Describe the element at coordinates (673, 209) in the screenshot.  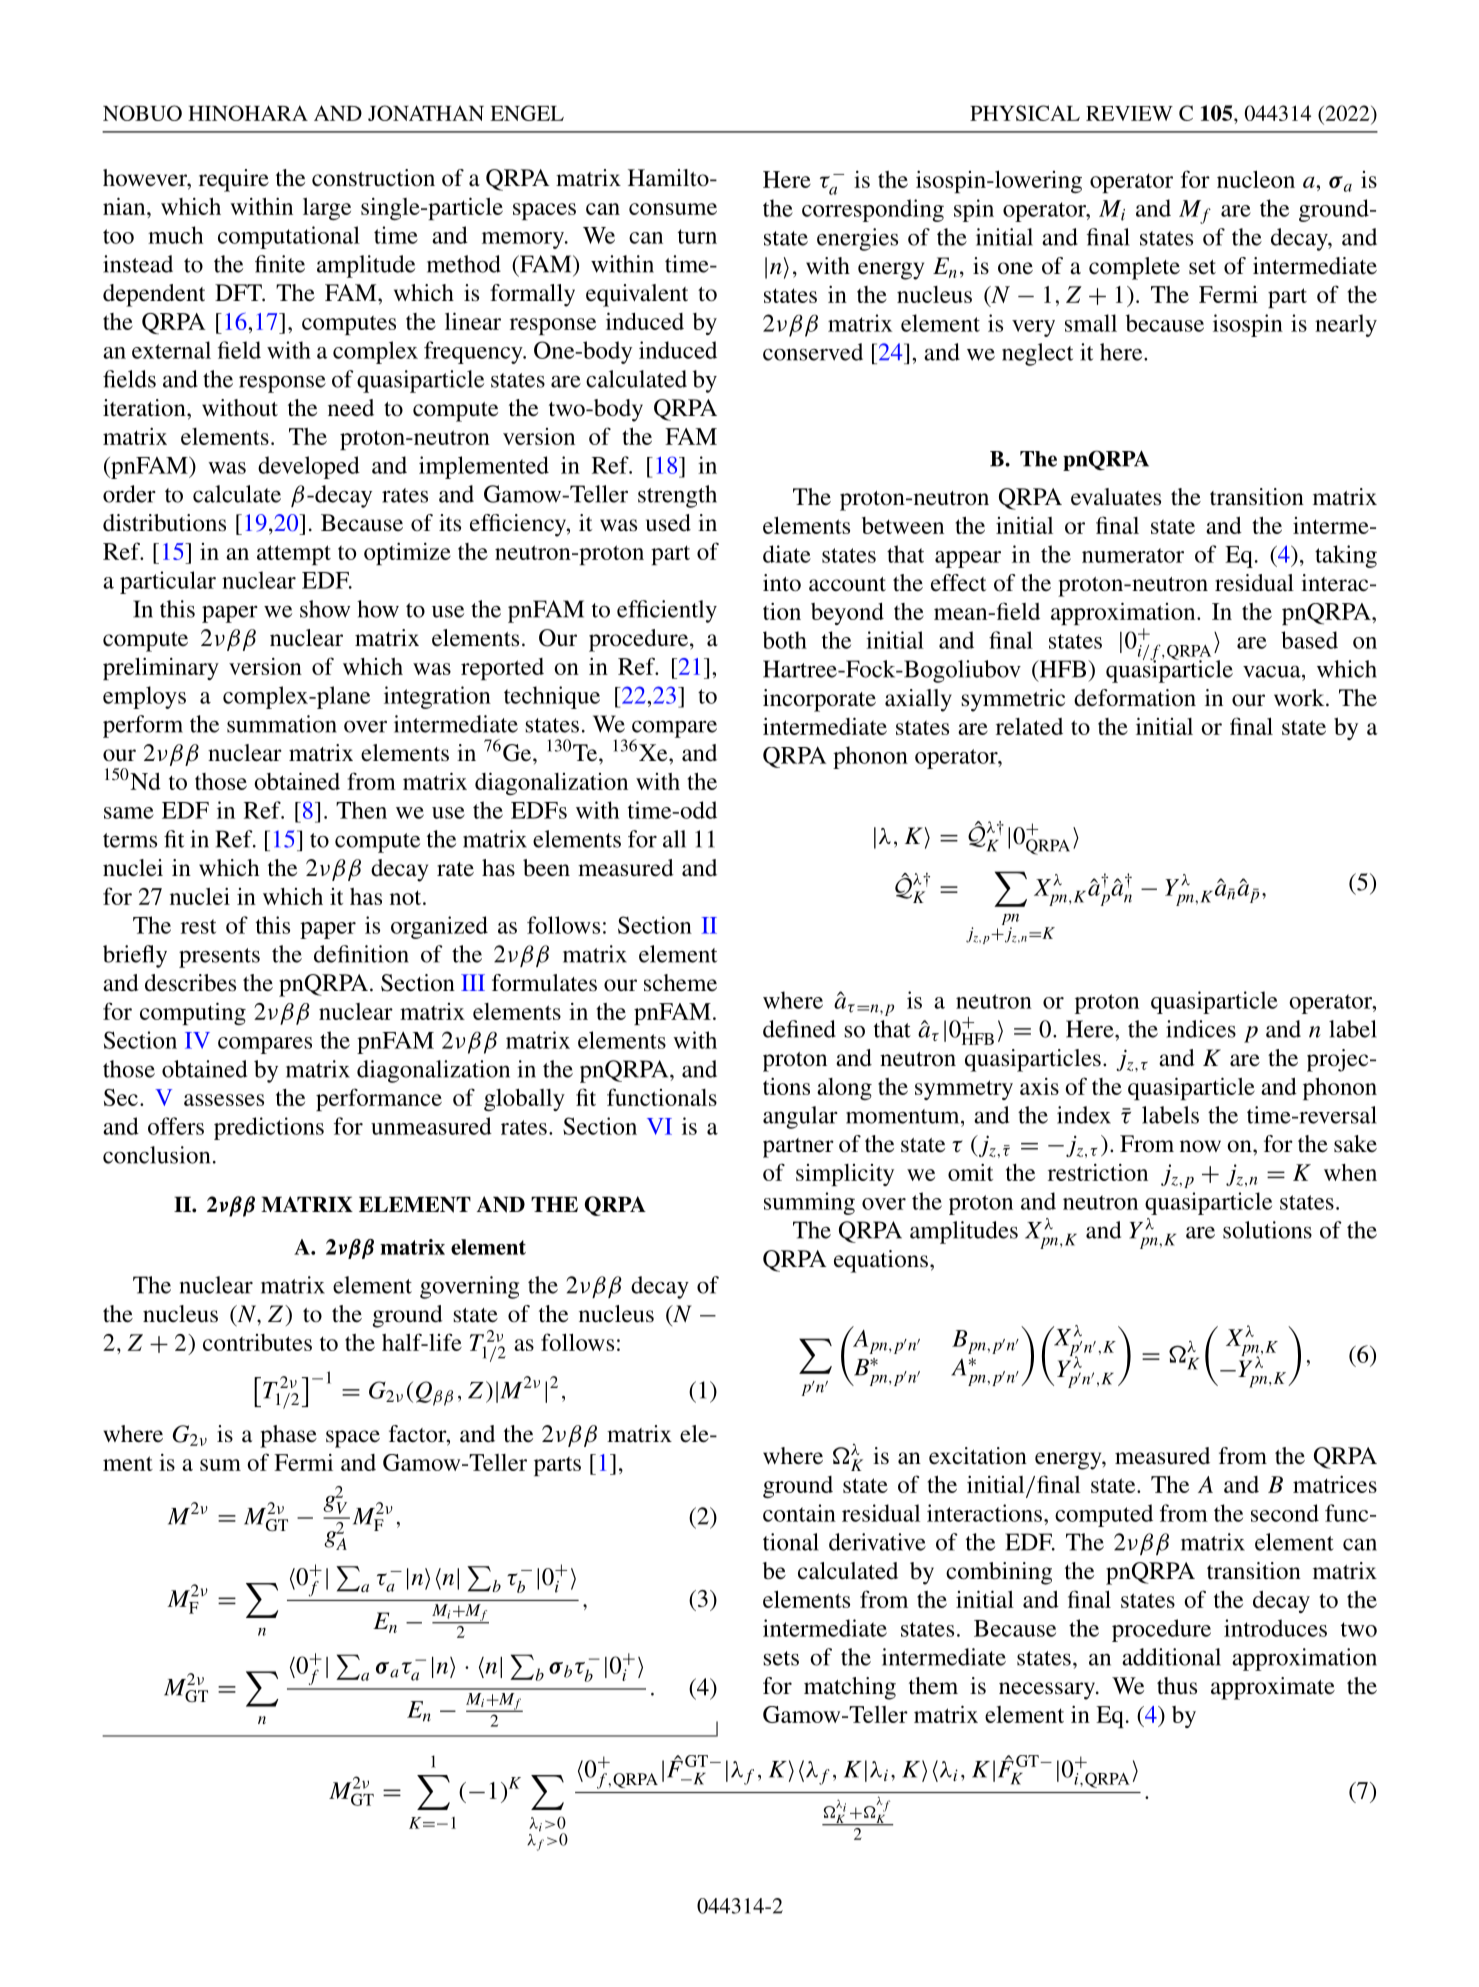
I see `consume` at that location.
